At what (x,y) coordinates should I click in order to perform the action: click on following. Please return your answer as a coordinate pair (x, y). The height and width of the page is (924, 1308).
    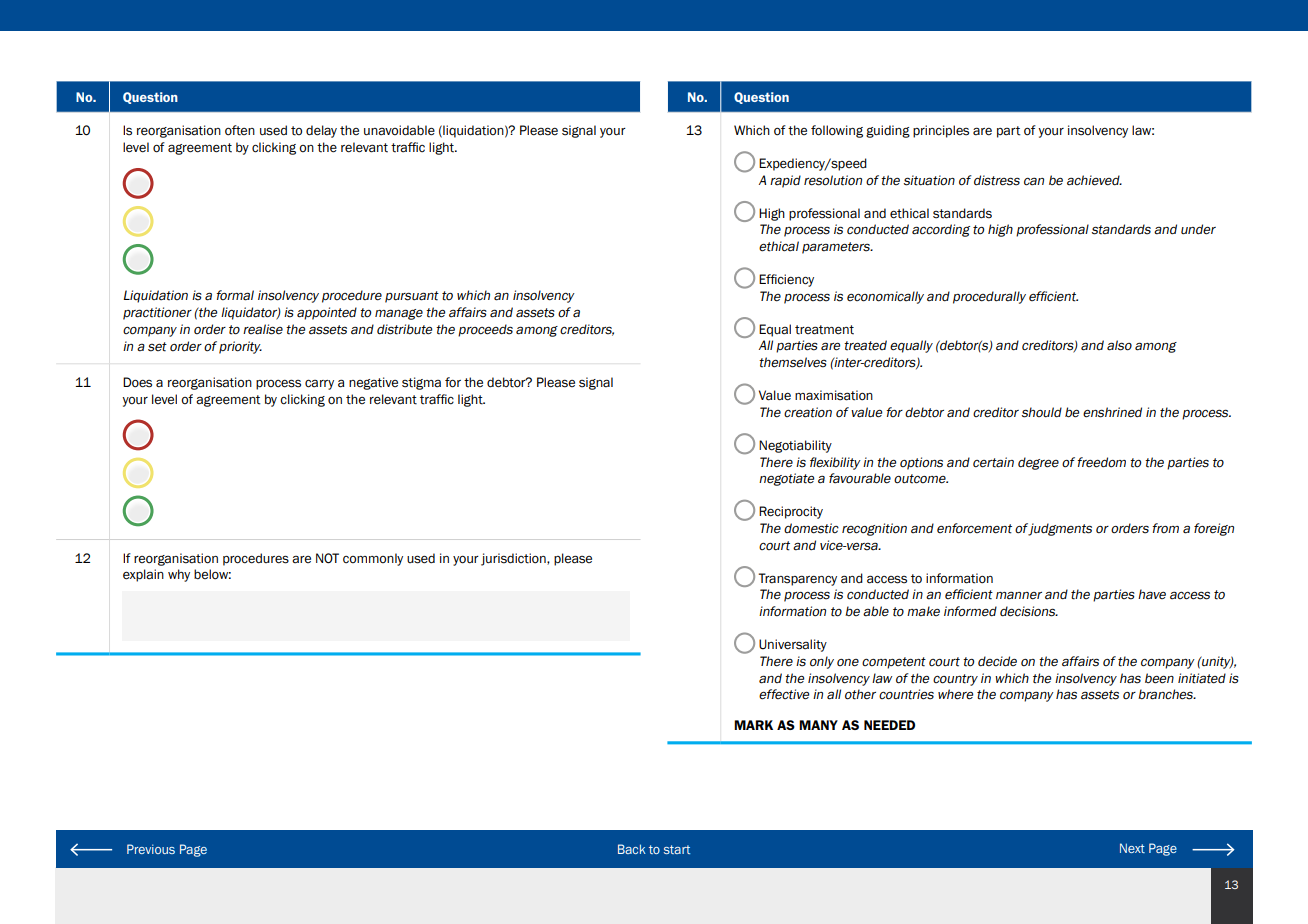
    Looking at the image, I should click on (837, 131).
